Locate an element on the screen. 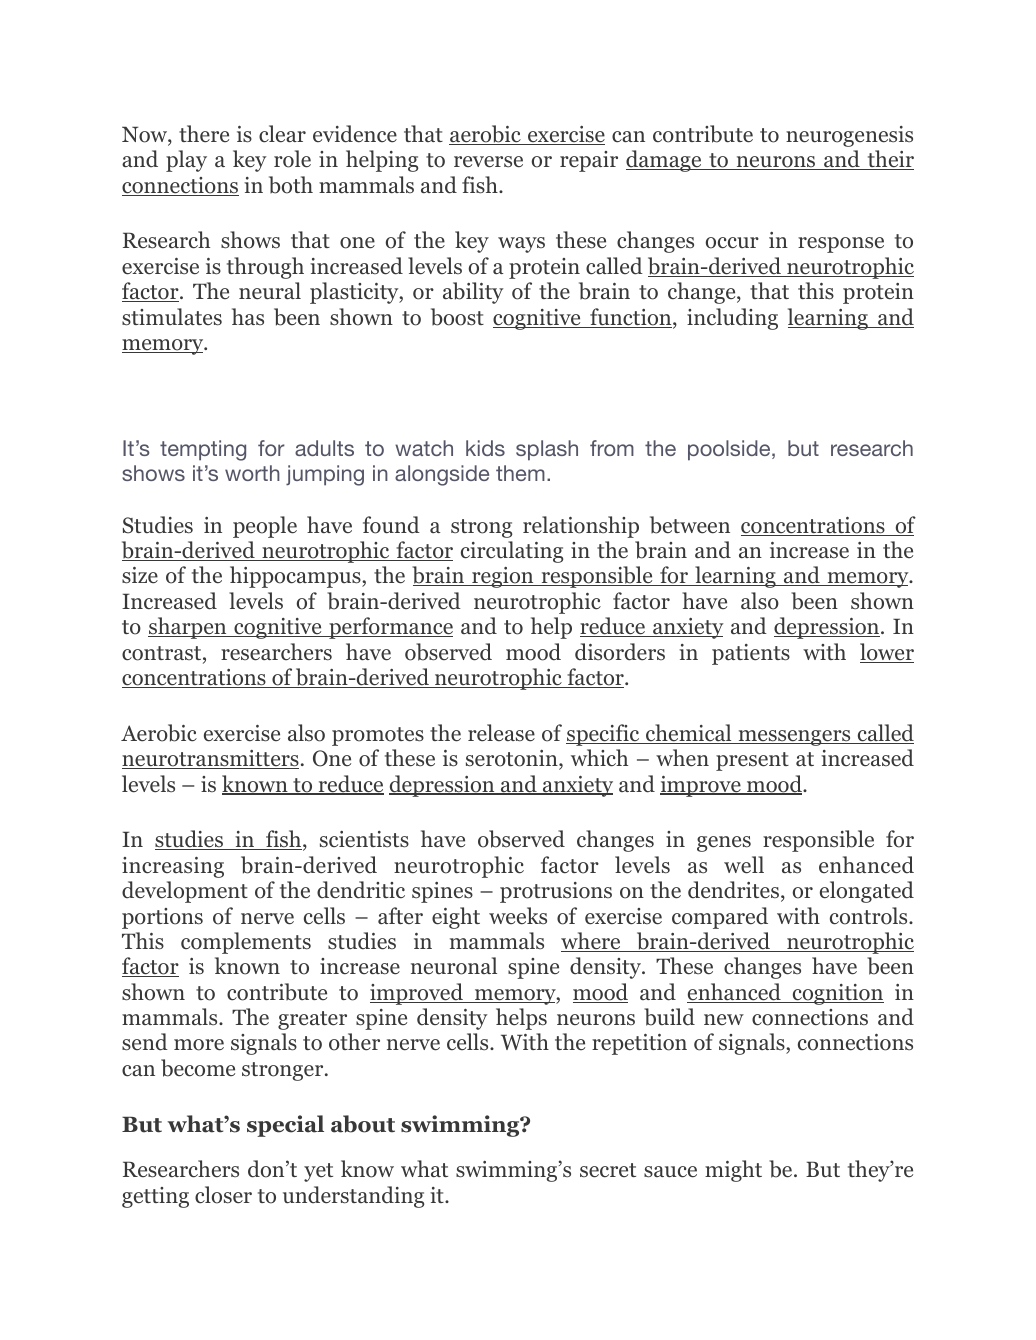  tempting is located at coordinates (203, 450).
